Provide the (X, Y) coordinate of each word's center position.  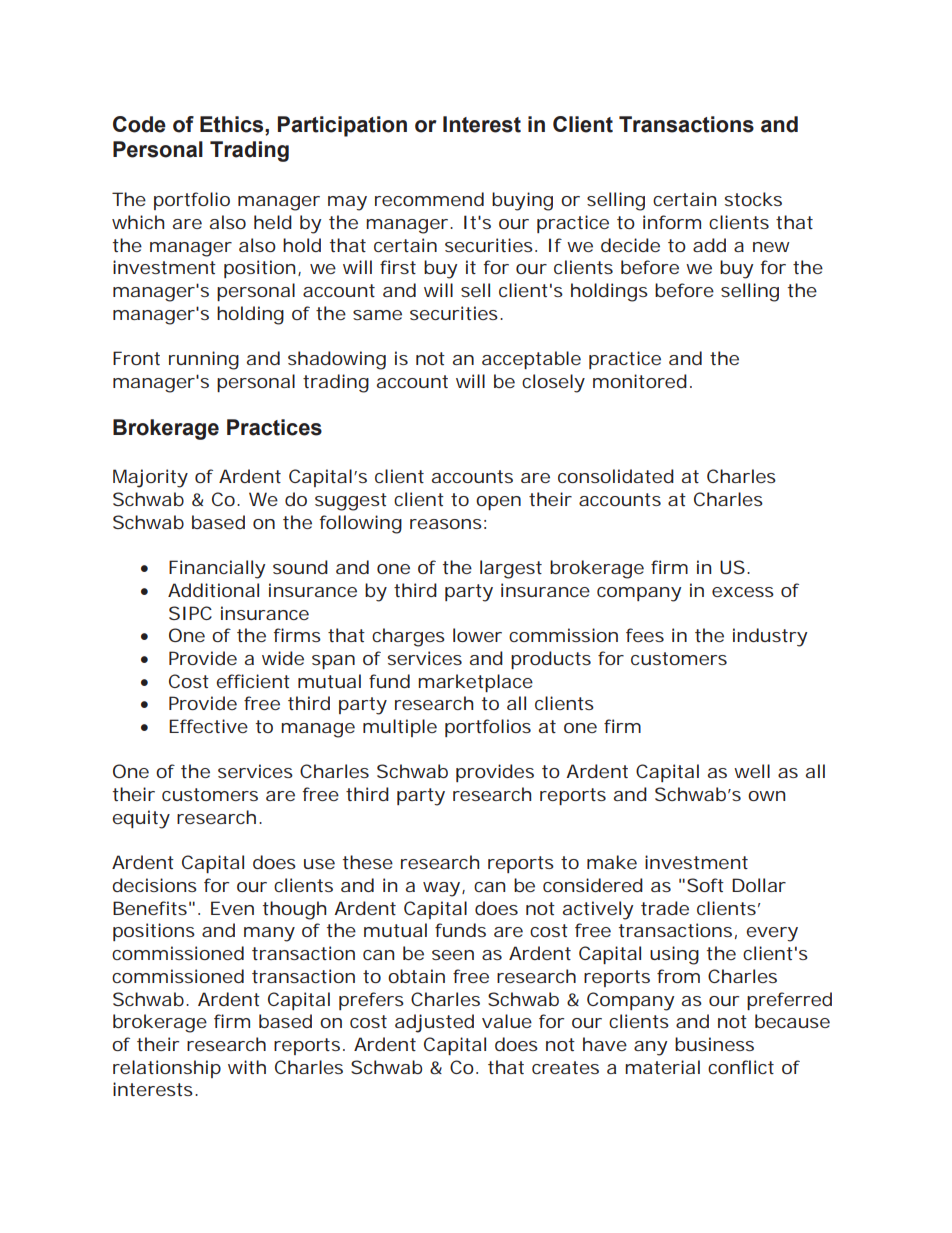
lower (477, 635)
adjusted (434, 1023)
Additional (213, 590)
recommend (429, 199)
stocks (753, 199)
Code (139, 124)
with (247, 1067)
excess (743, 592)
